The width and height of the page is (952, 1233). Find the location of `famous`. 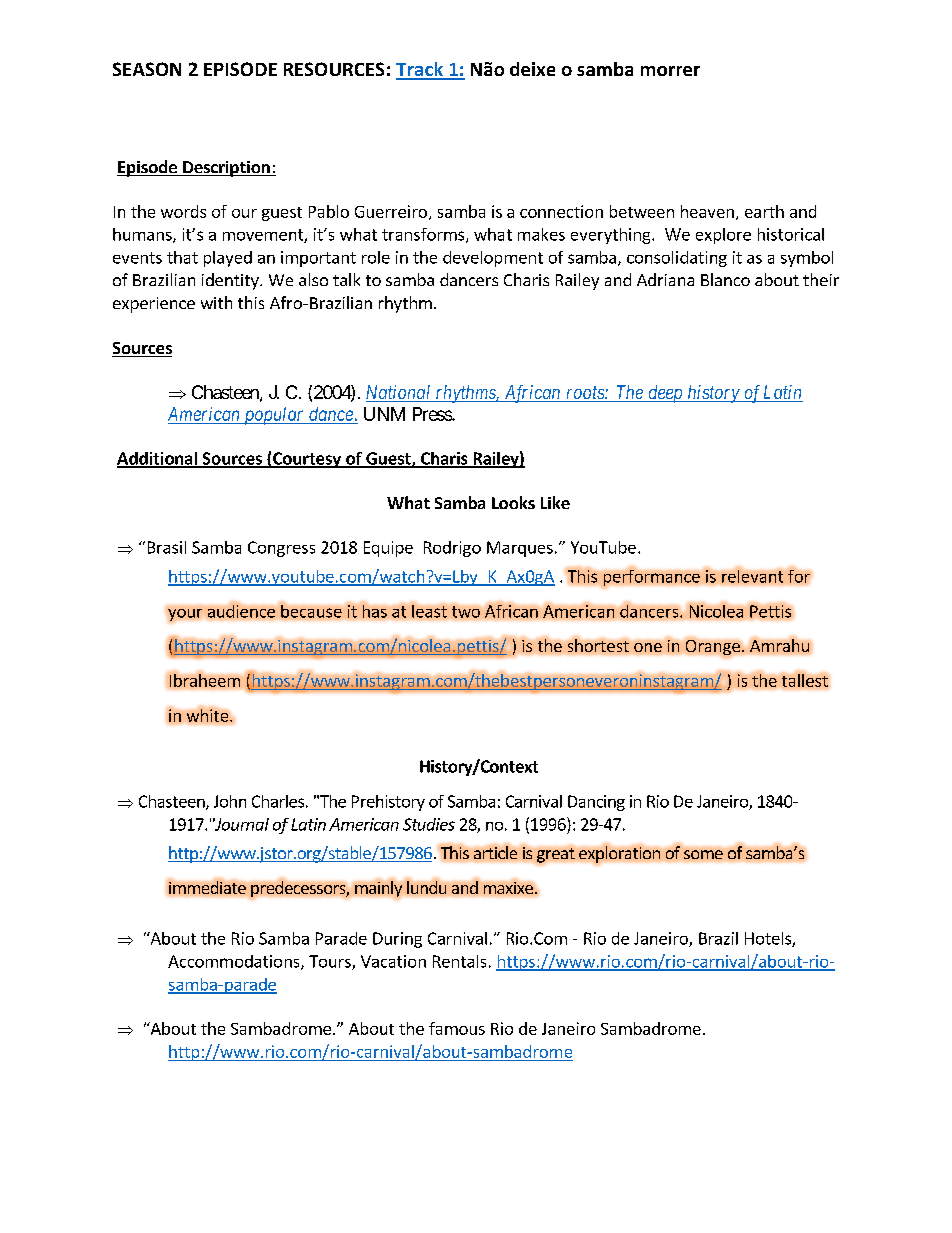

famous is located at coordinates (457, 1028).
